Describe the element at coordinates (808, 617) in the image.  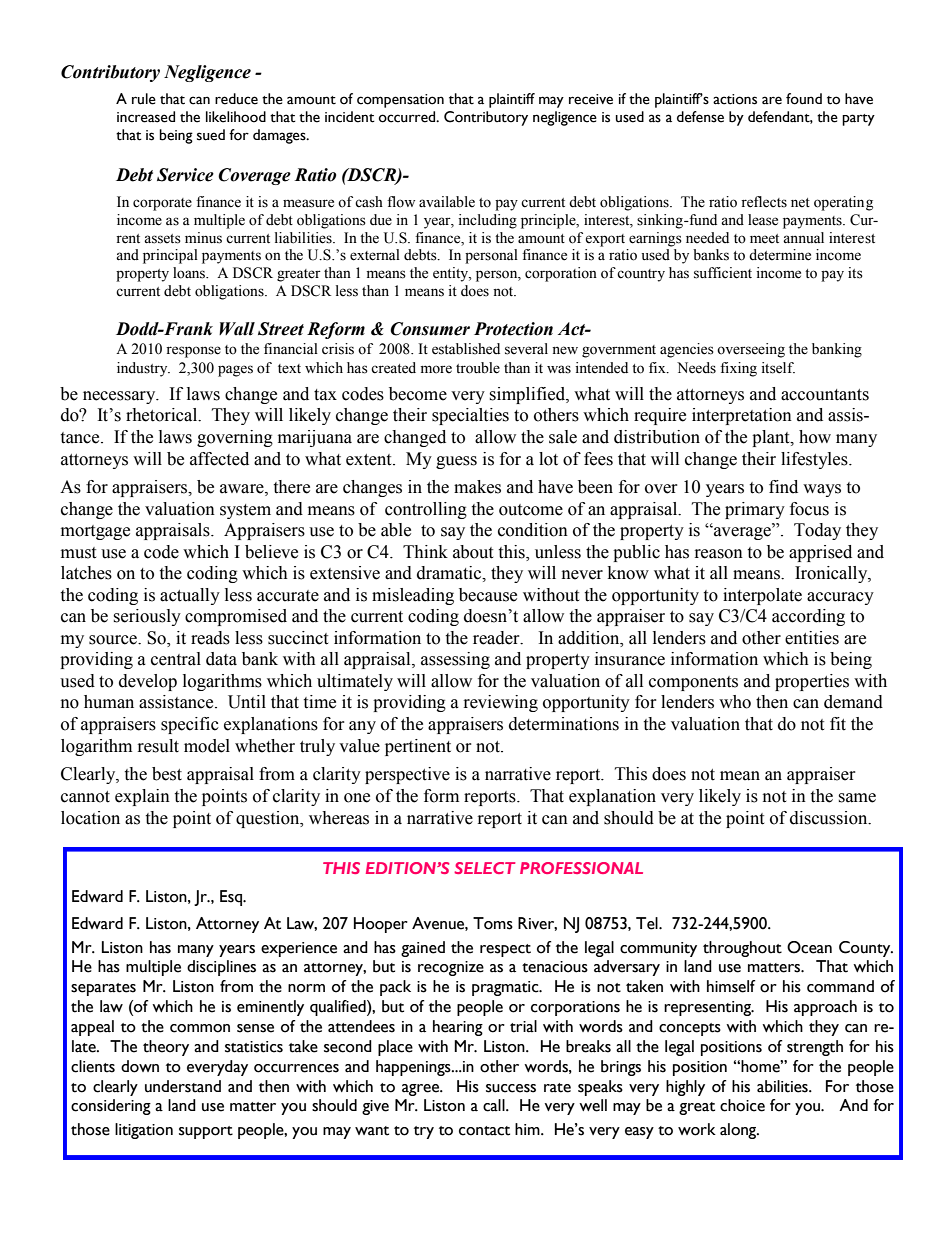
I see `according` at that location.
